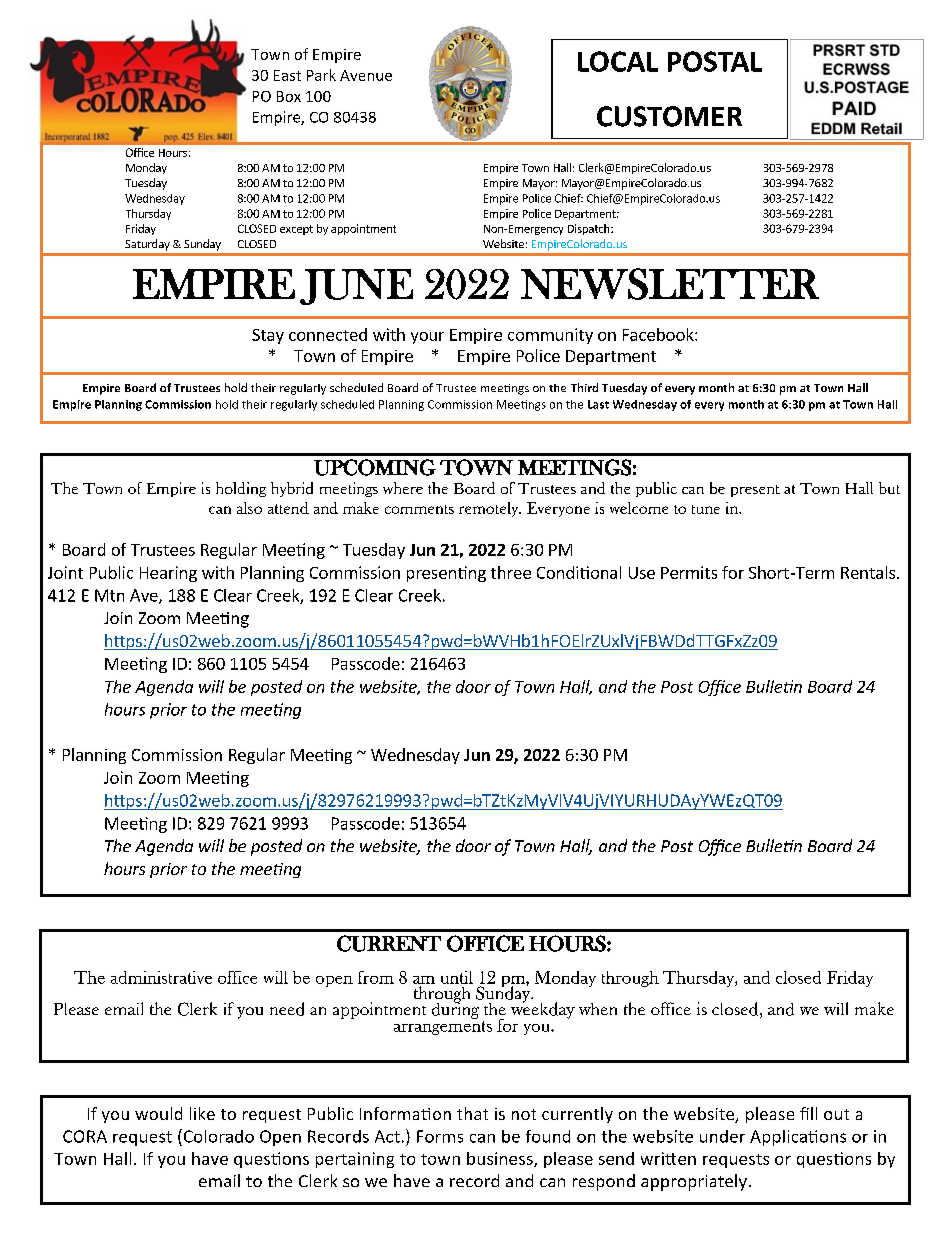 Image resolution: width=952 pixels, height=1233 pixels. Describe the element at coordinates (501, 1159) in the document. I see `business` at that location.
